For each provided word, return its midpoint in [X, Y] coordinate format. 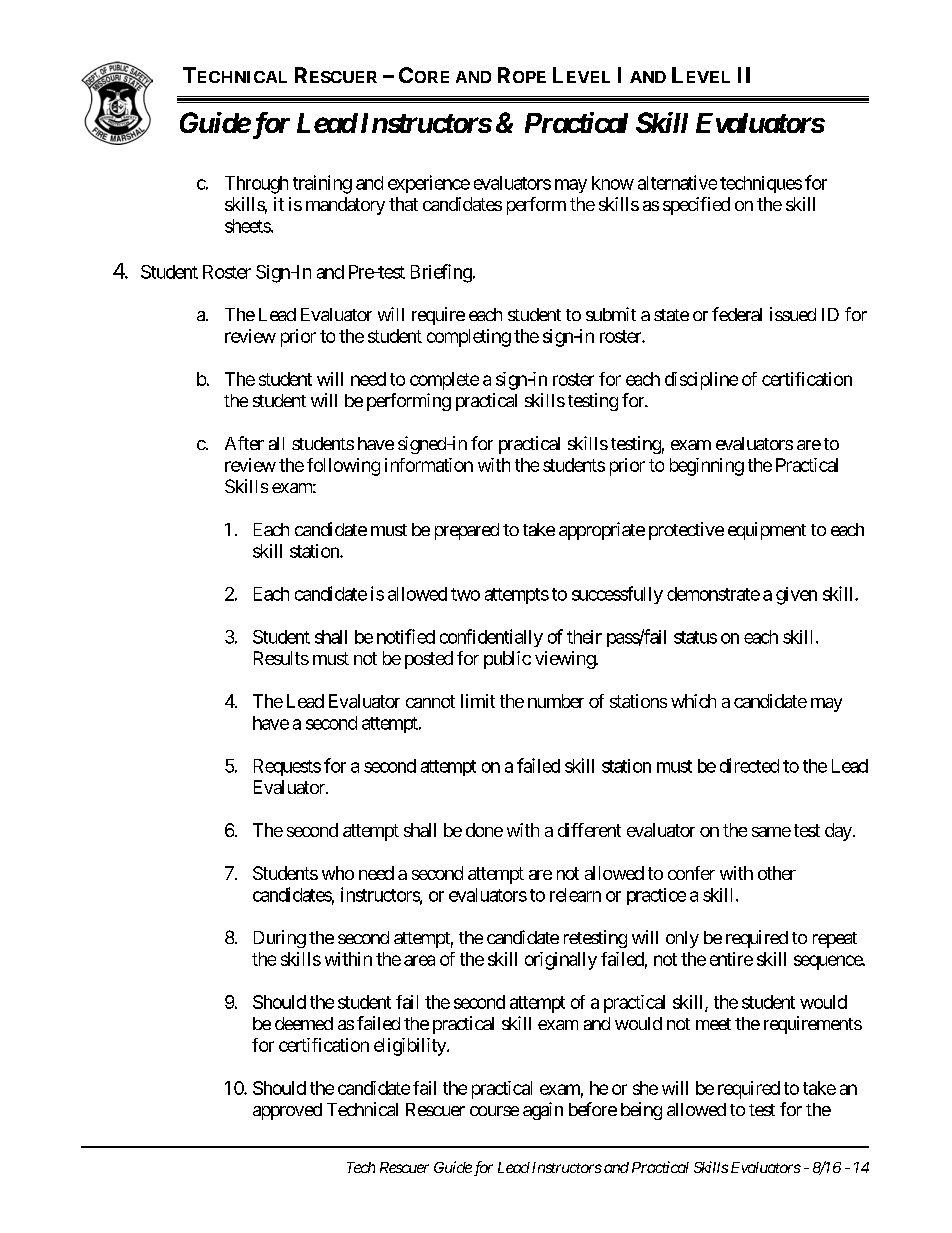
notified [406, 636]
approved [287, 1111]
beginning [707, 467]
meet [713, 1024]
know [613, 183]
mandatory [345, 206]
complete [444, 381]
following [343, 467]
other [777, 873]
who [338, 873]
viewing [566, 660]
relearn [575, 895]
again [543, 1111]
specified [696, 206]
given [796, 596]
